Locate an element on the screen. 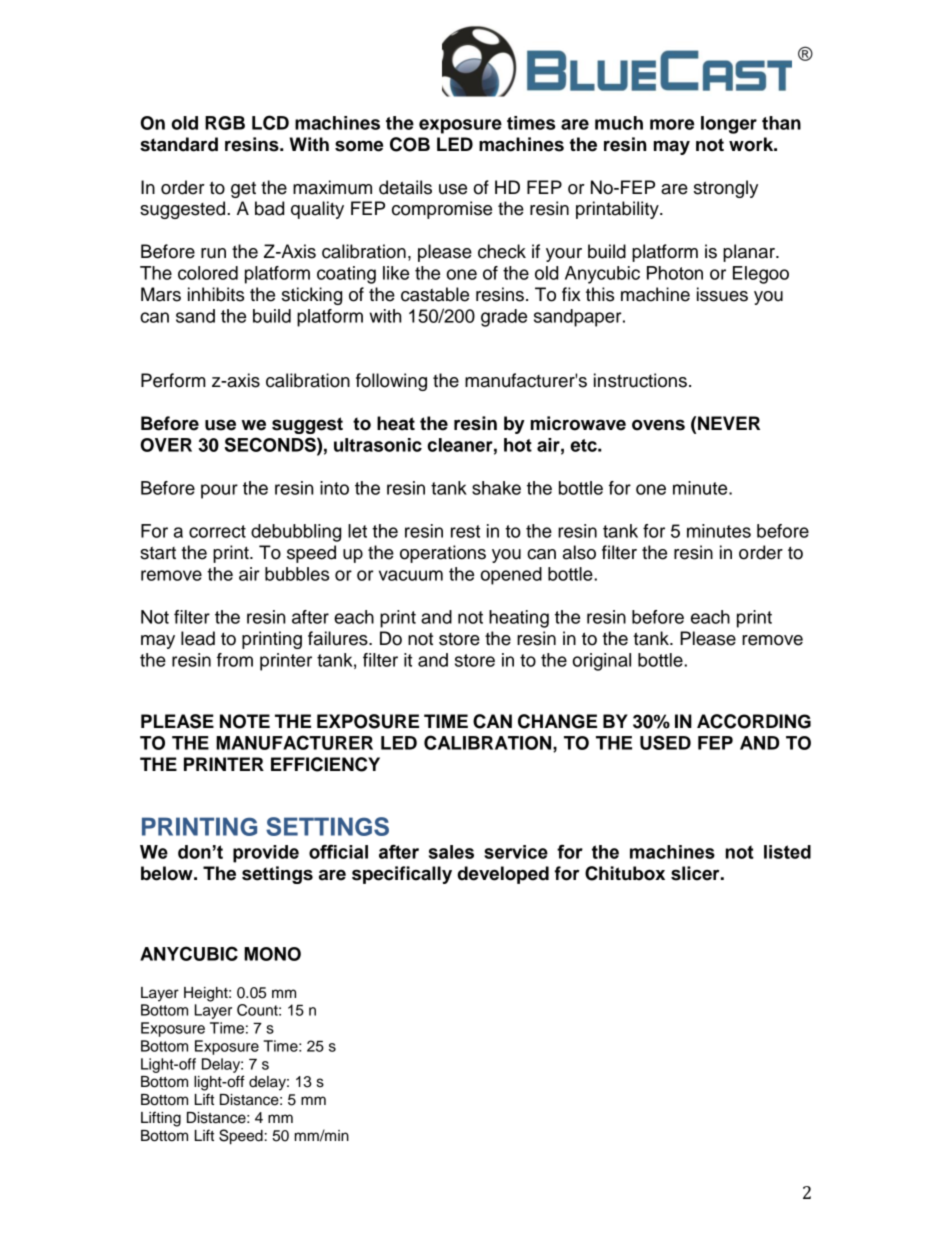 The width and height of the screenshot is (952, 1233). USED is located at coordinates (665, 742).
